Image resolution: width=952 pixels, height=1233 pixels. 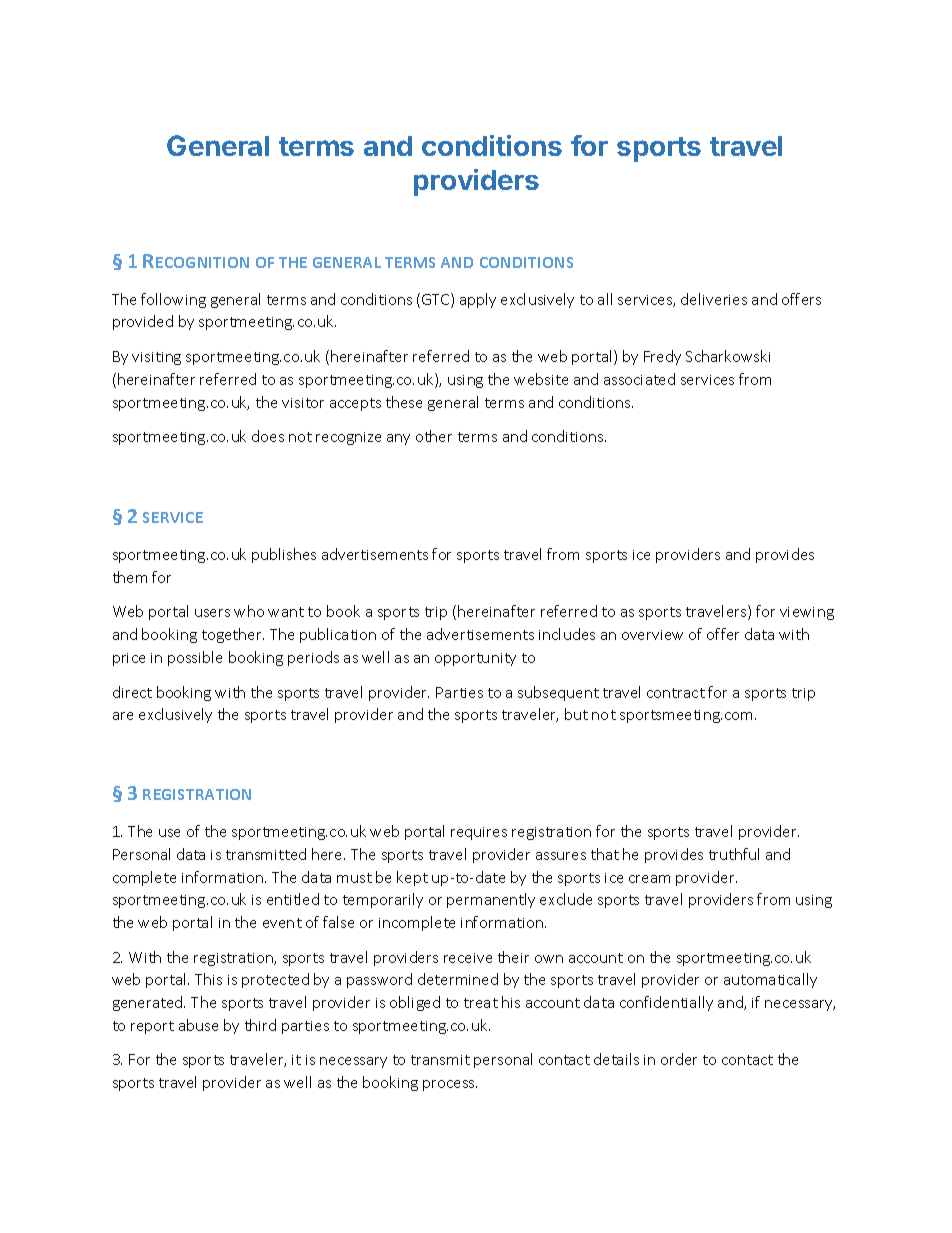 I want to click on deliveries, so click(x=714, y=299).
